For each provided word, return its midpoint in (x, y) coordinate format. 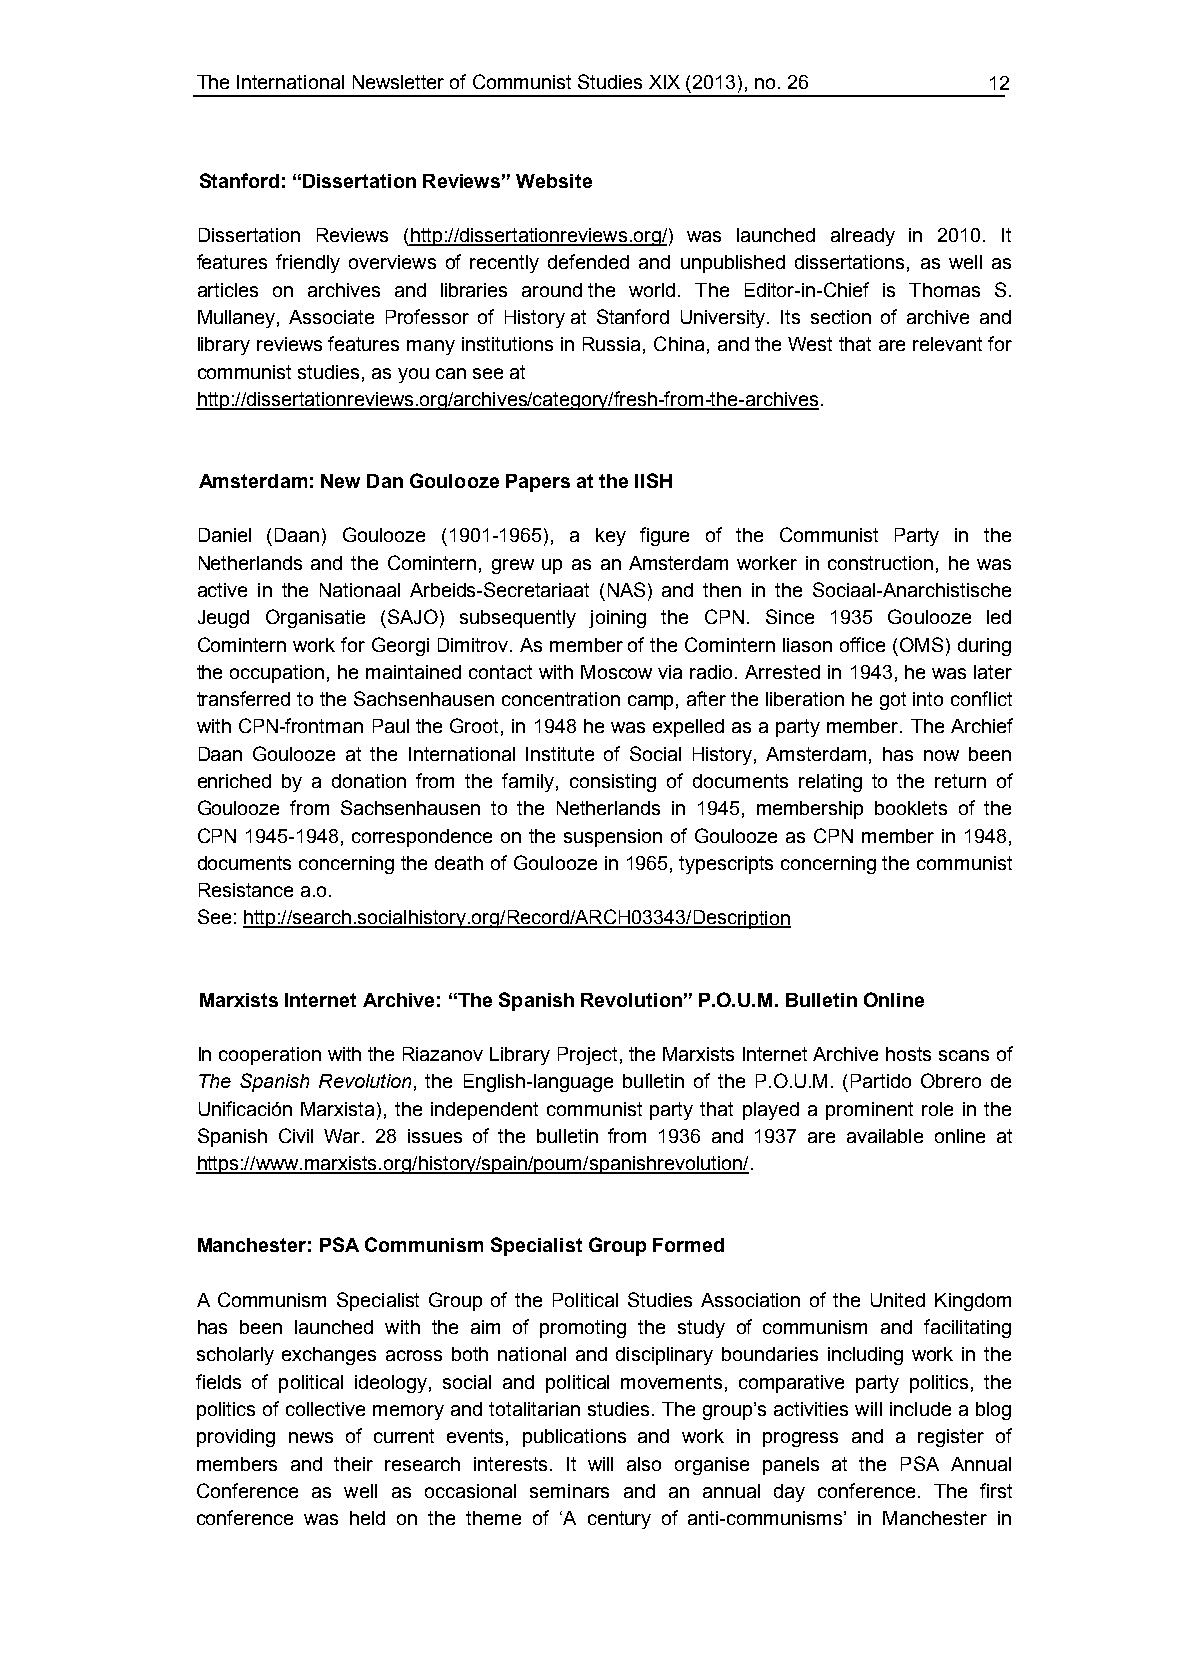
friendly (308, 263)
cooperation (270, 1056)
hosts (908, 1054)
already (863, 237)
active (222, 590)
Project (587, 1056)
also (644, 1464)
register (951, 1438)
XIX (664, 82)
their (353, 1464)
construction (880, 563)
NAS (626, 589)
